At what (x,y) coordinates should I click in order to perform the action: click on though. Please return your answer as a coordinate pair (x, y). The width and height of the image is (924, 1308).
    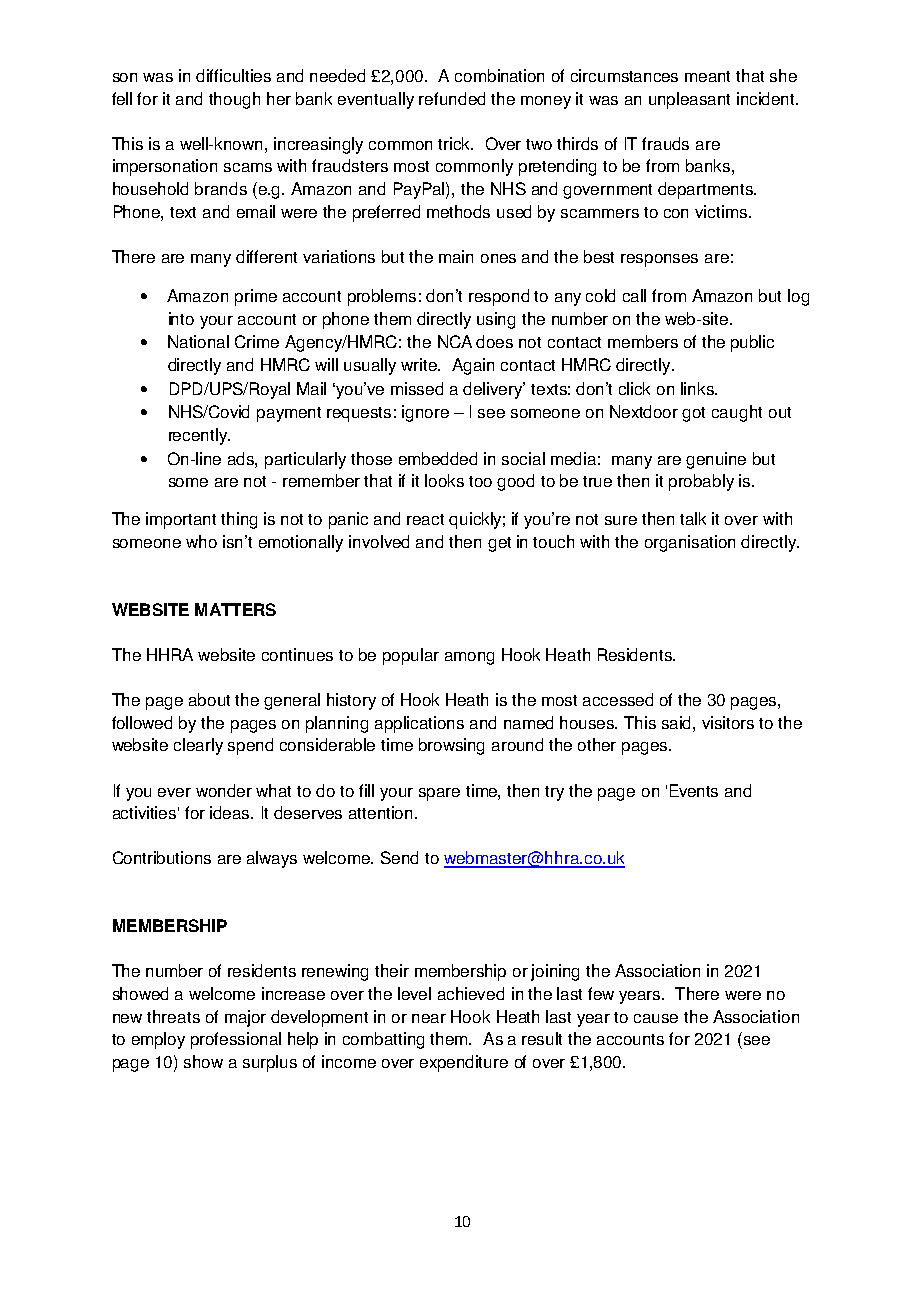
    Looking at the image, I should click on (234, 100).
